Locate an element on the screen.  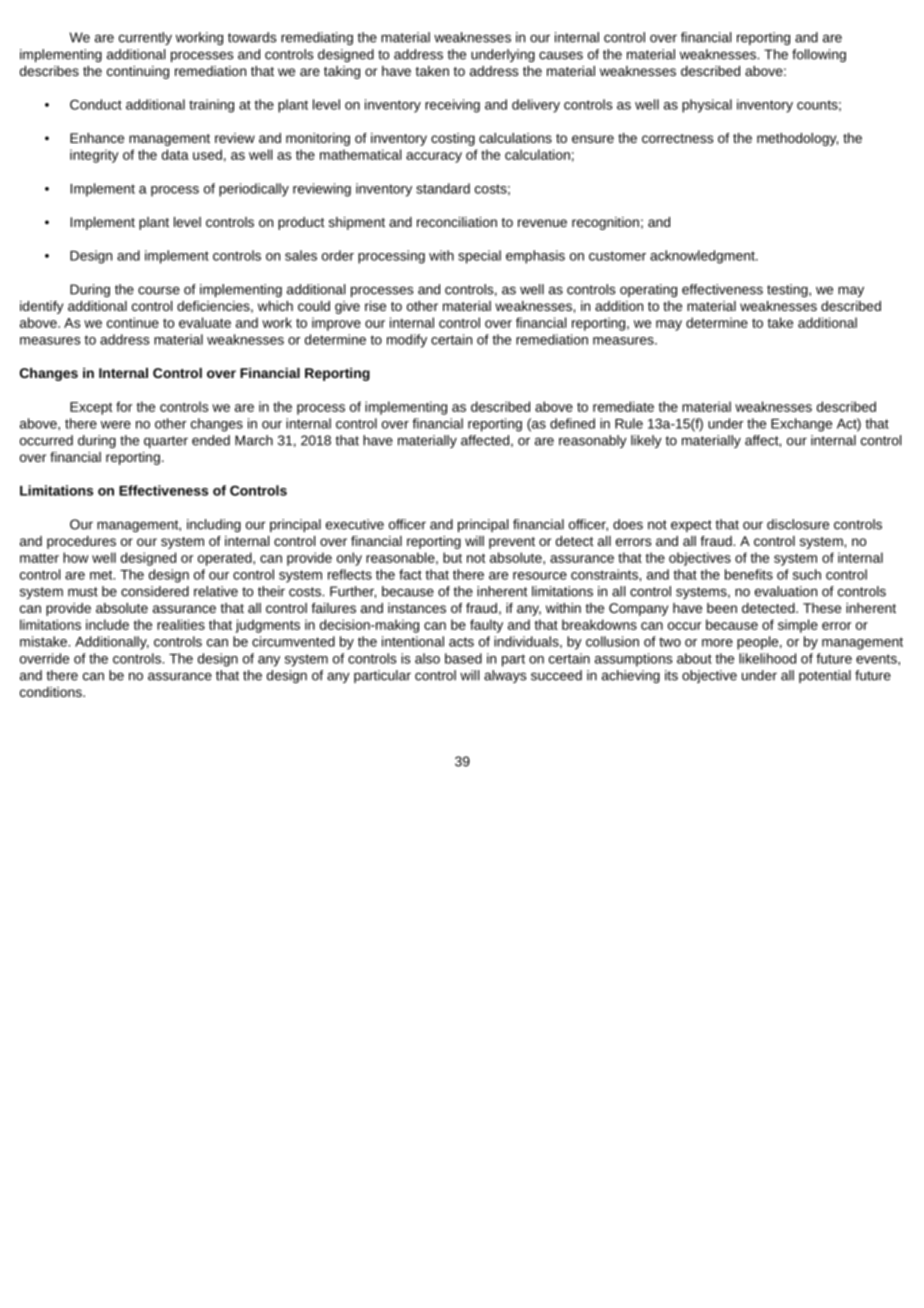
based is located at coordinates (463, 658).
